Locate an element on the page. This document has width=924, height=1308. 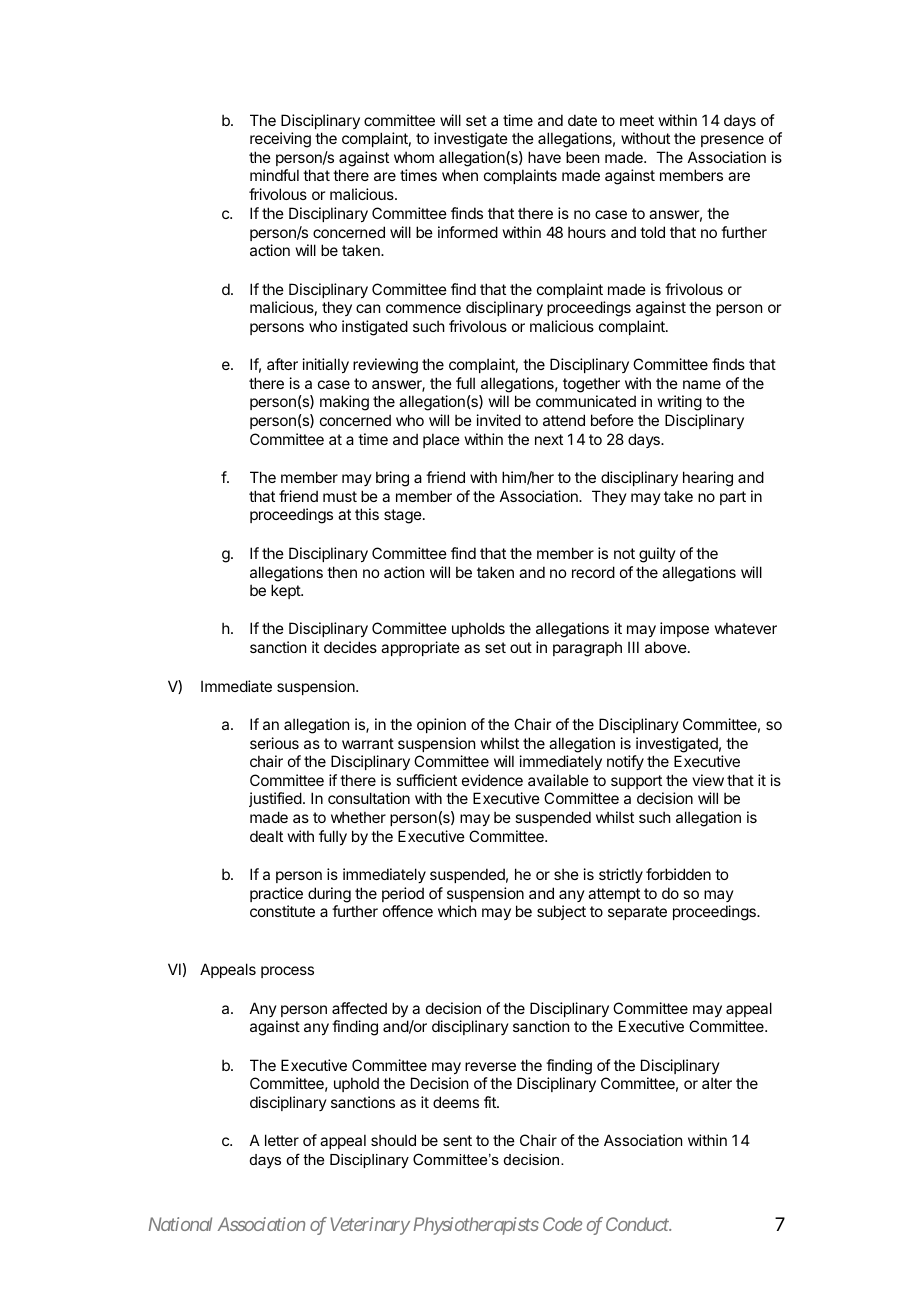
appropriate is located at coordinates (420, 648).
